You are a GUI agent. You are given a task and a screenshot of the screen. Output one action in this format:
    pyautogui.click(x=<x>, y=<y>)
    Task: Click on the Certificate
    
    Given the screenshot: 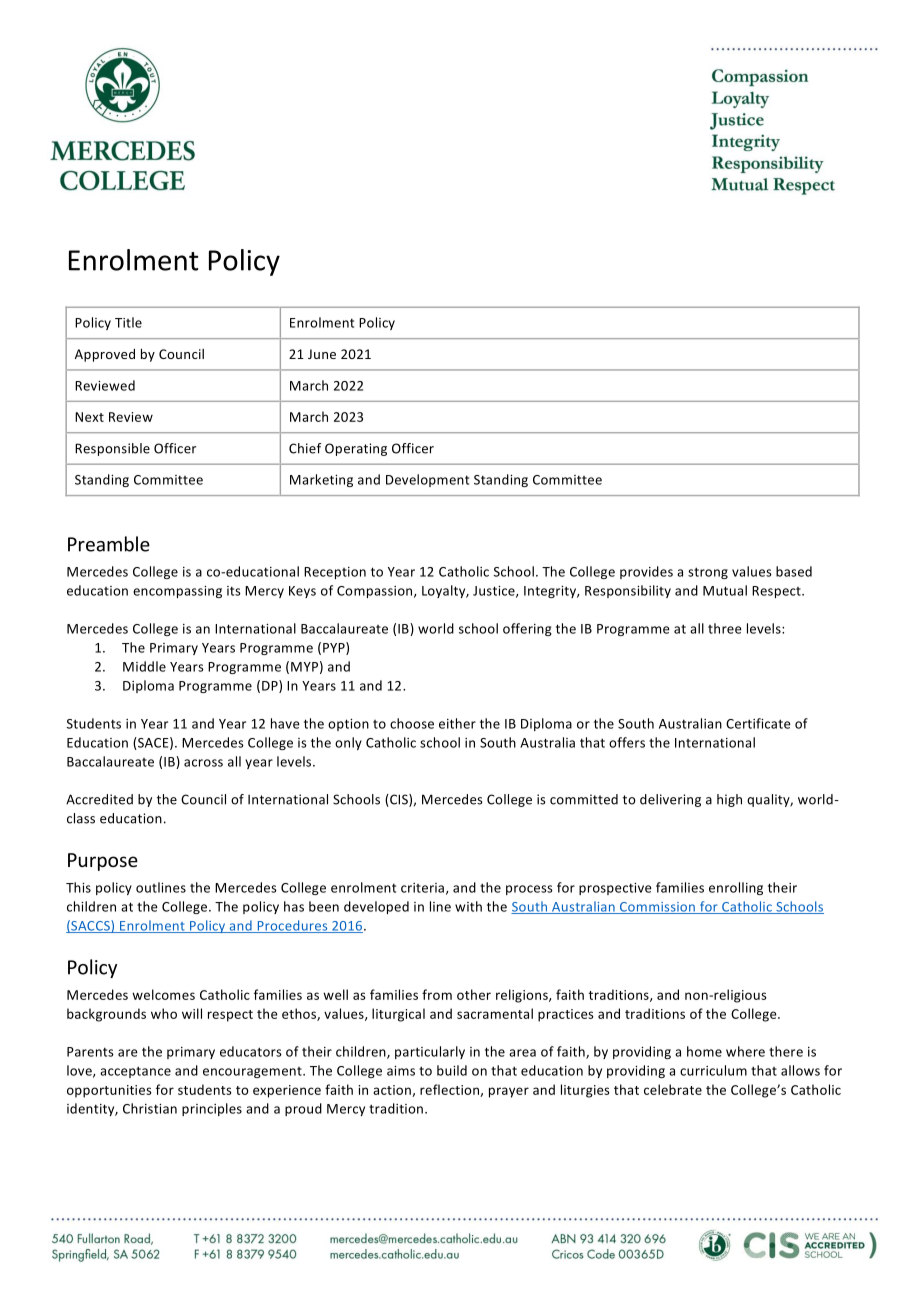 What is the action you would take?
    pyautogui.click(x=758, y=723)
